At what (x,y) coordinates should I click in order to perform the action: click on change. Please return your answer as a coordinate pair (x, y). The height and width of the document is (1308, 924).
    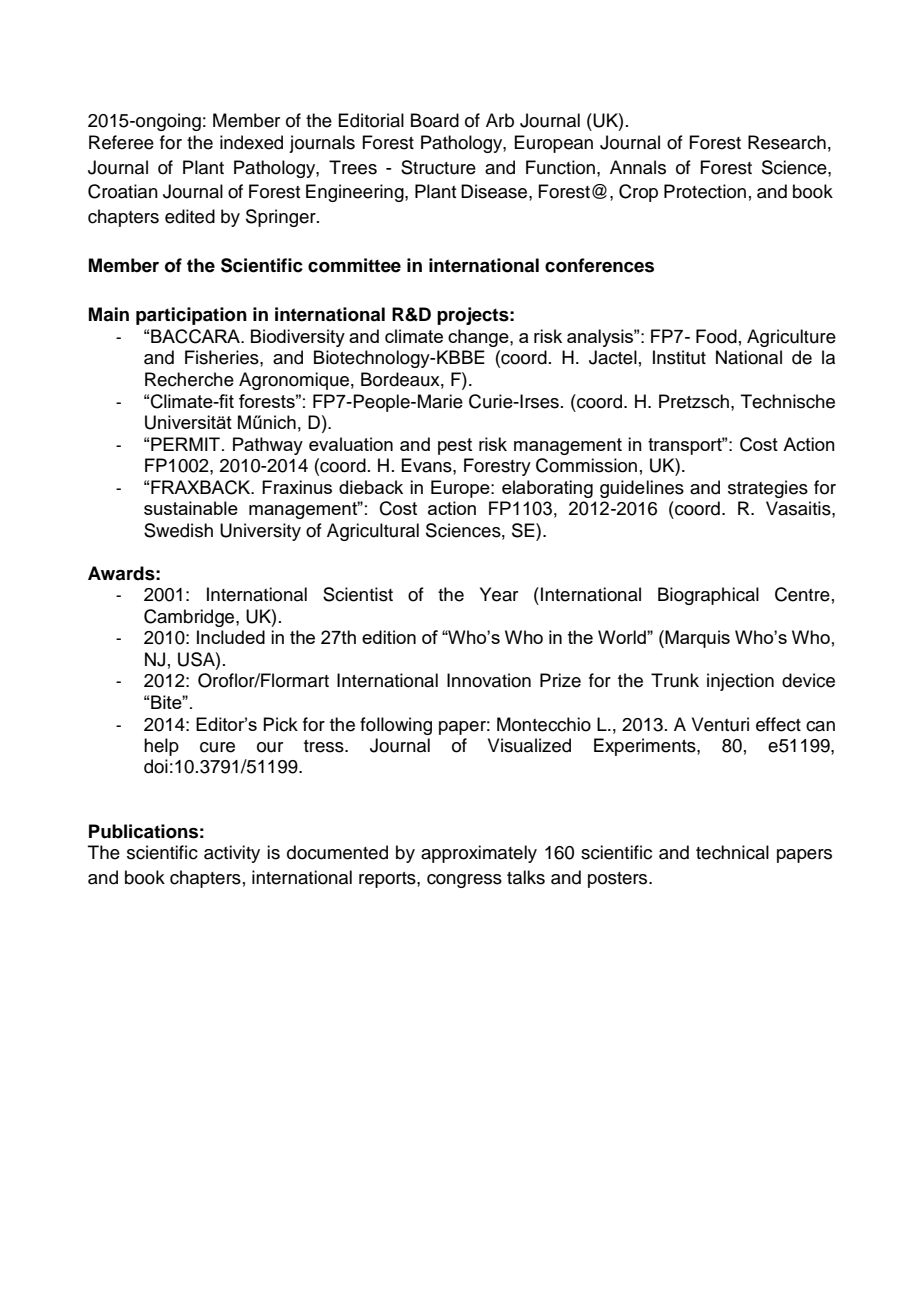
    Looking at the image, I should click on (479, 338).
